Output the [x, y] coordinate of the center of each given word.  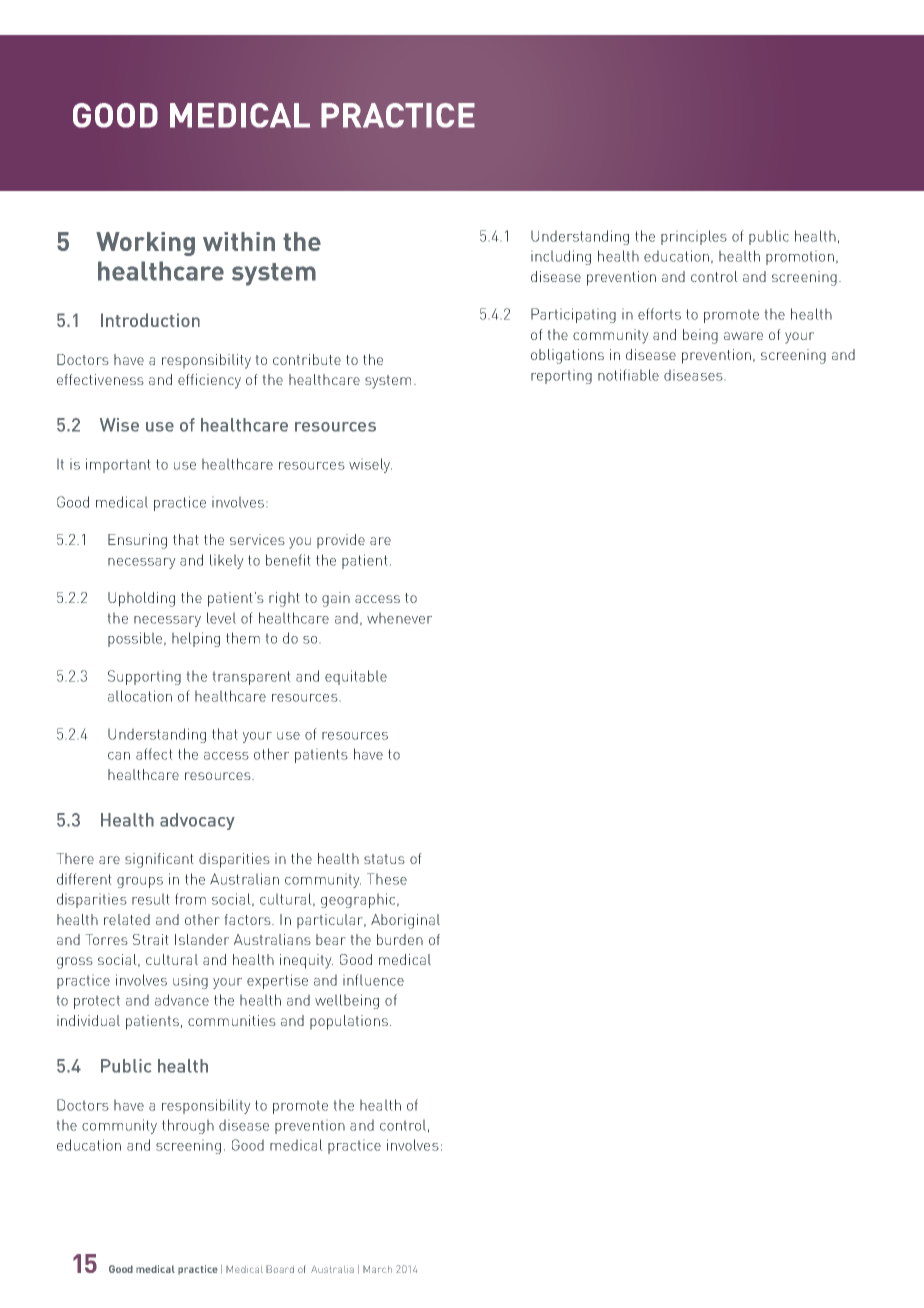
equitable [356, 677]
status [384, 859]
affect [154, 754]
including [561, 257]
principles [694, 237]
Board [280, 1269]
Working [145, 244]
